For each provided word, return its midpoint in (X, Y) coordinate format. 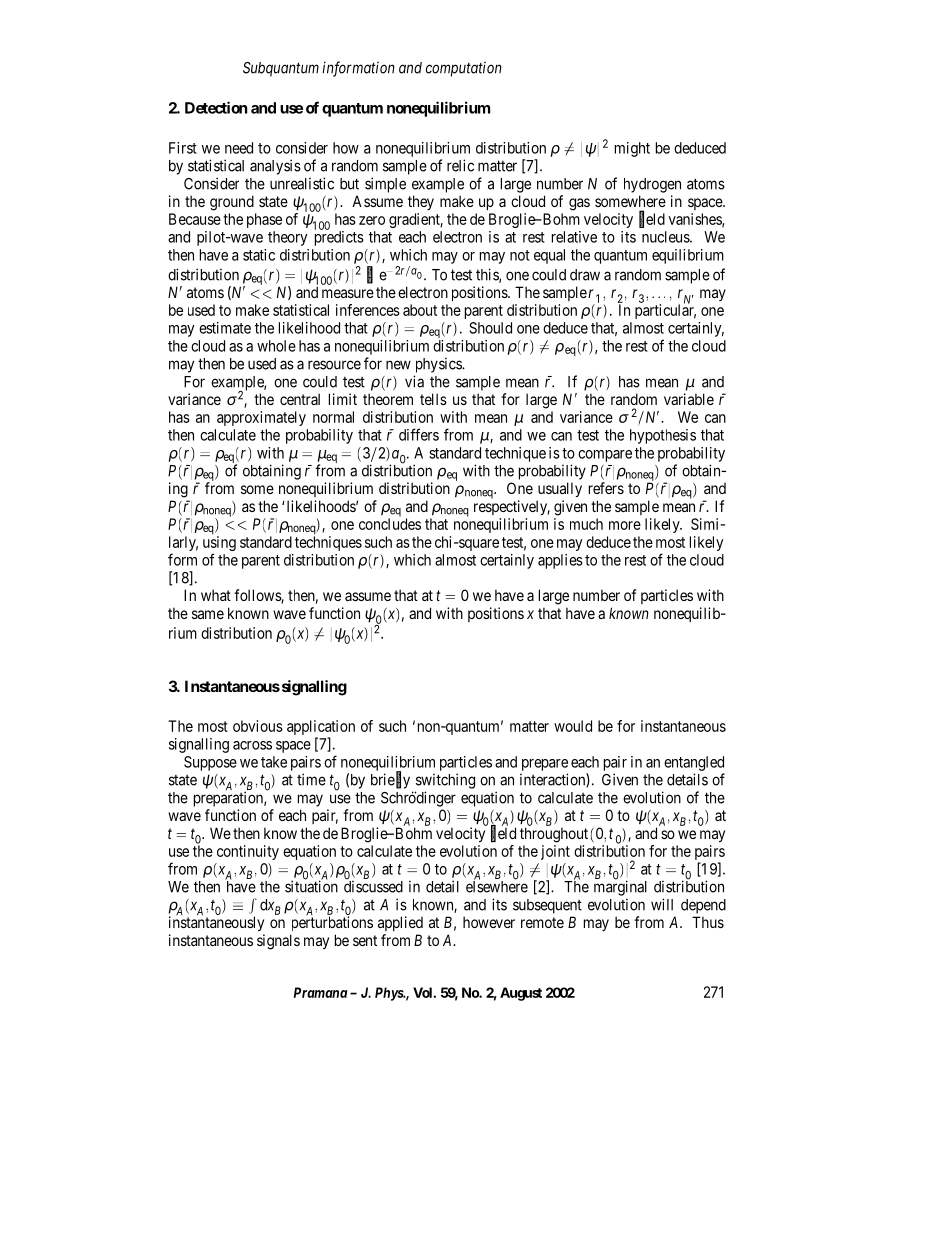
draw (585, 275)
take (274, 762)
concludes (390, 524)
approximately (261, 418)
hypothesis (663, 436)
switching (445, 781)
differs (419, 434)
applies (560, 561)
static (259, 255)
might (632, 149)
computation (464, 69)
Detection (216, 107)
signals (278, 942)
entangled (694, 763)
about (420, 310)
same (208, 614)
